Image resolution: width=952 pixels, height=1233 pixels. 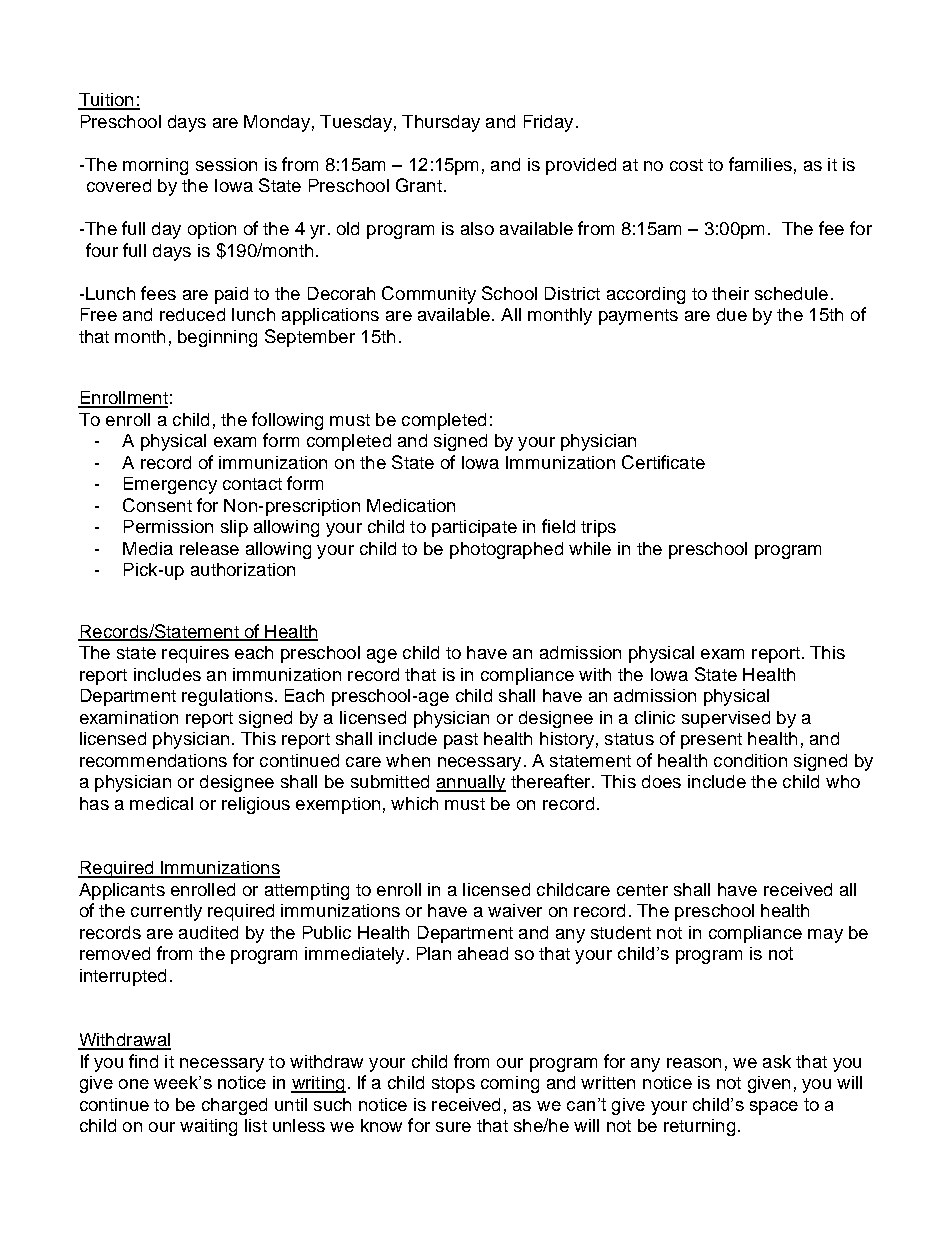 What do you see at coordinates (663, 462) in the page?
I see `Certificate` at bounding box center [663, 462].
